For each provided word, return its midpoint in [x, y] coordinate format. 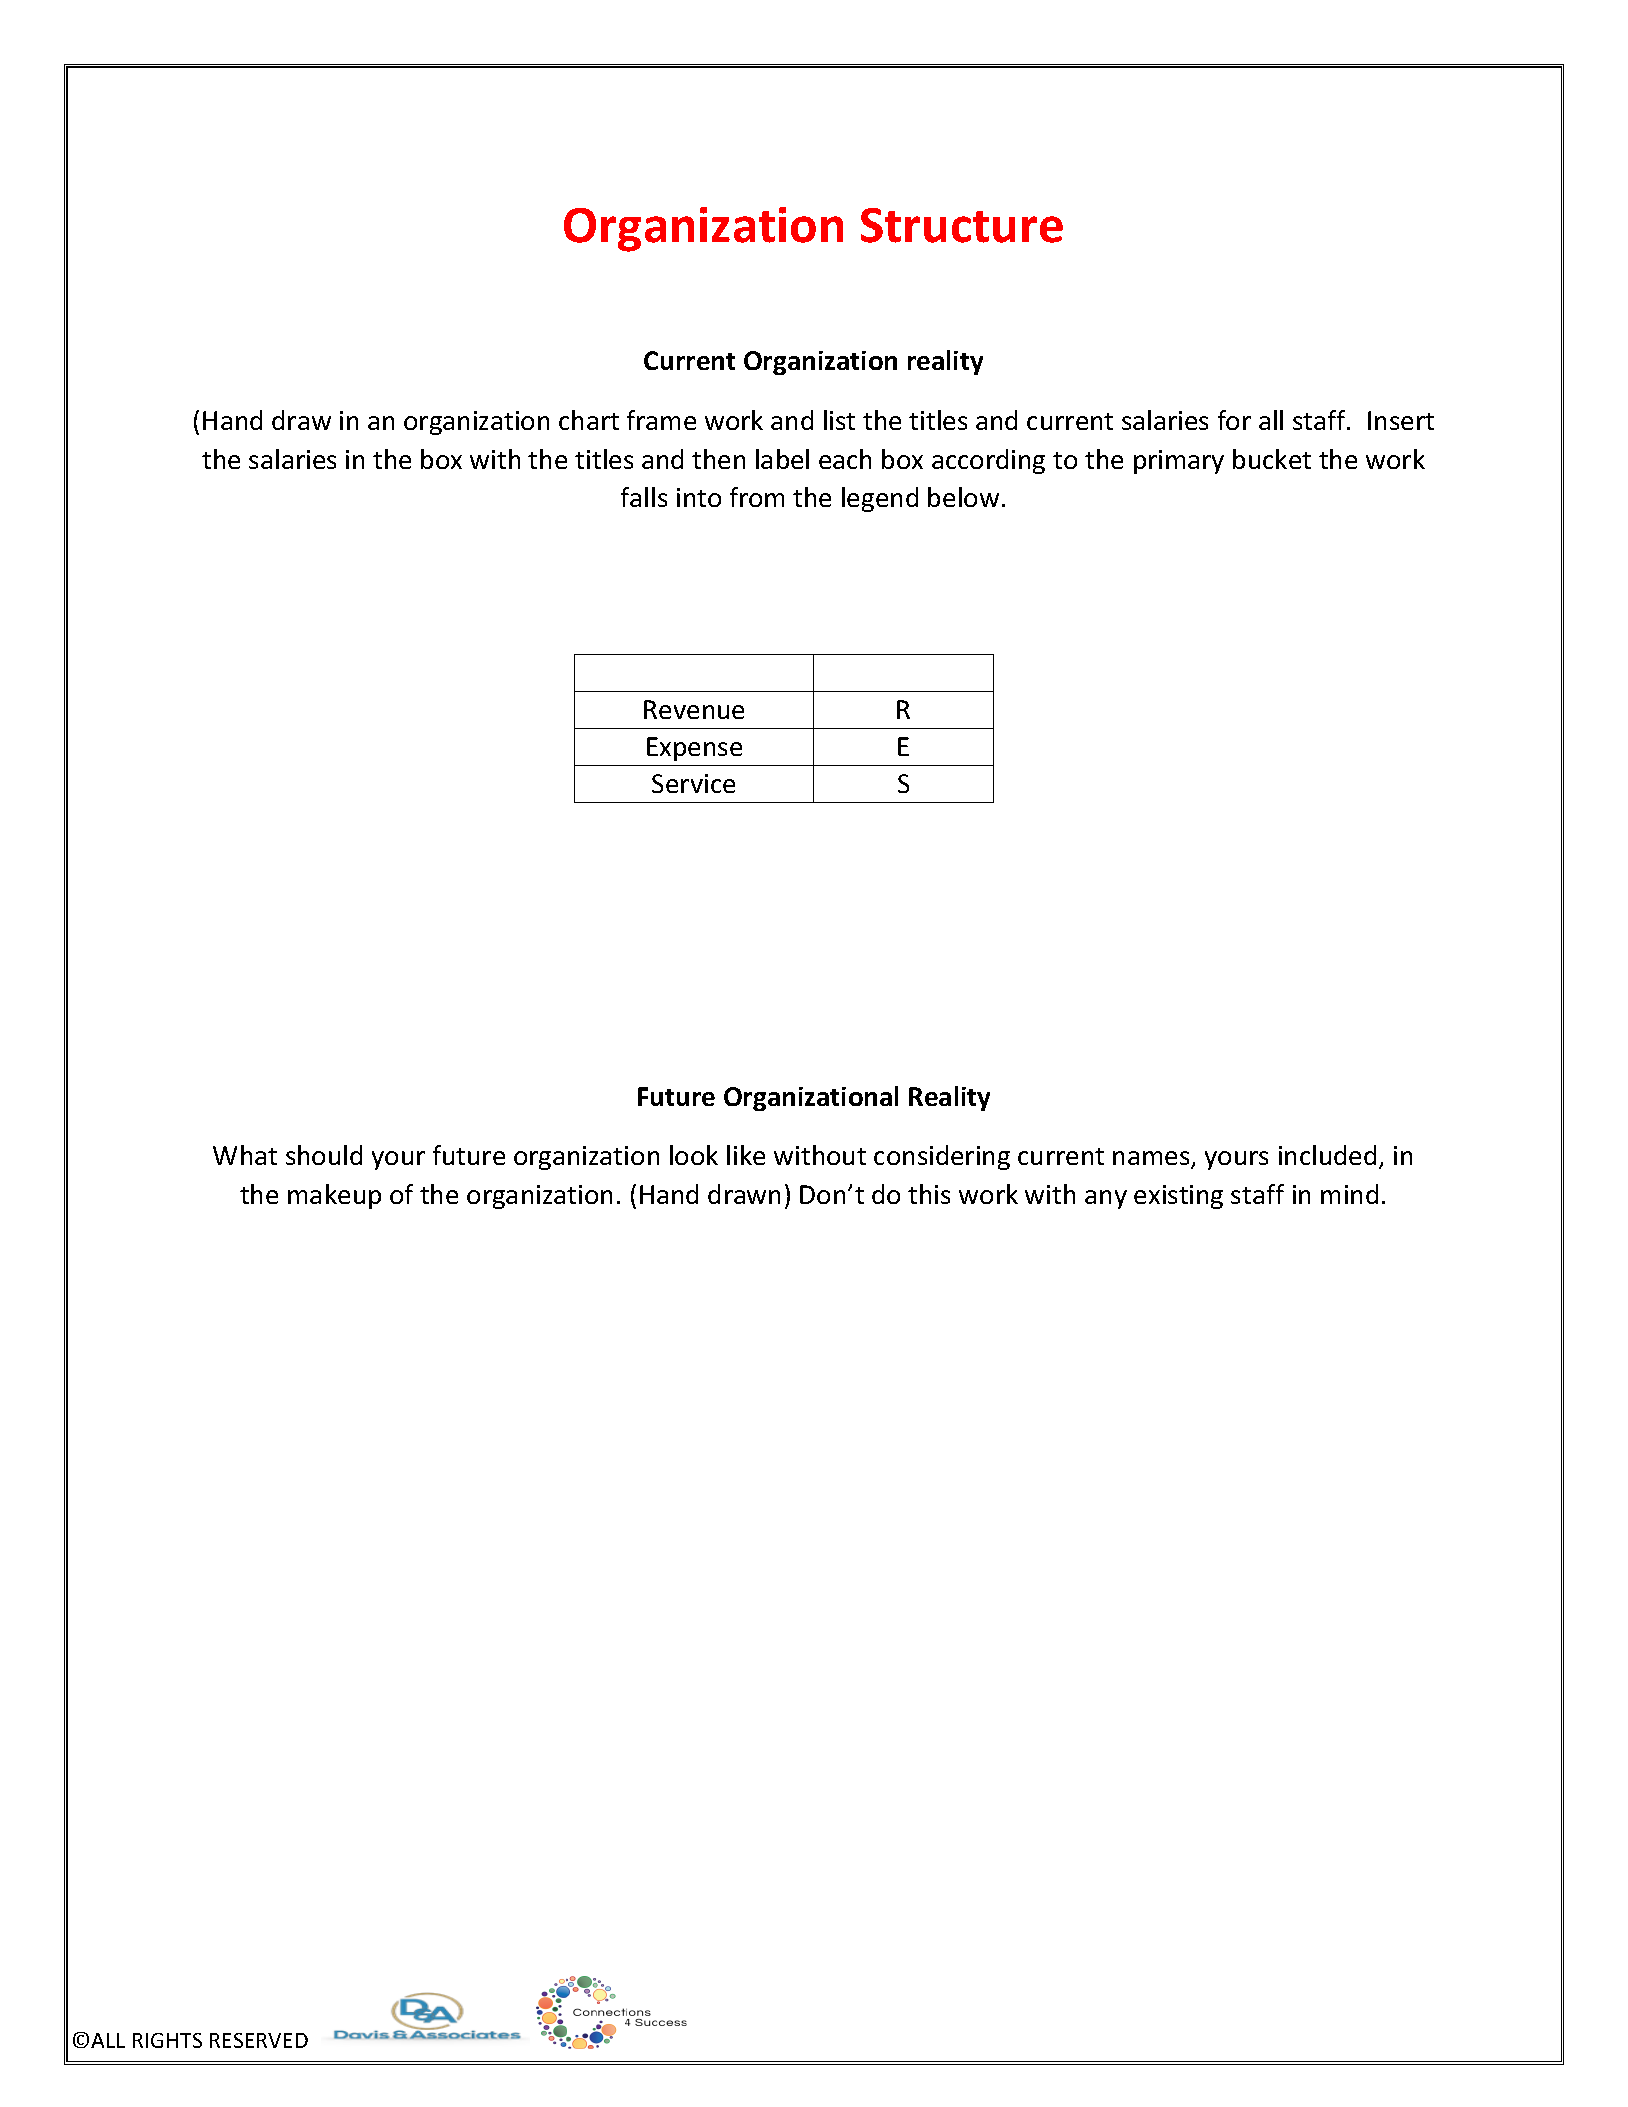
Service [693, 783]
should [324, 1155]
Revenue [694, 709]
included [1327, 1155]
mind [1349, 1194]
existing [1178, 1197]
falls [644, 497]
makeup [334, 1196]
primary [1179, 462]
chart [589, 420]
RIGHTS [167, 2040]
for [1234, 420]
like [746, 1155]
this [929, 1194]
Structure [962, 225]
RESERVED [259, 2040]
